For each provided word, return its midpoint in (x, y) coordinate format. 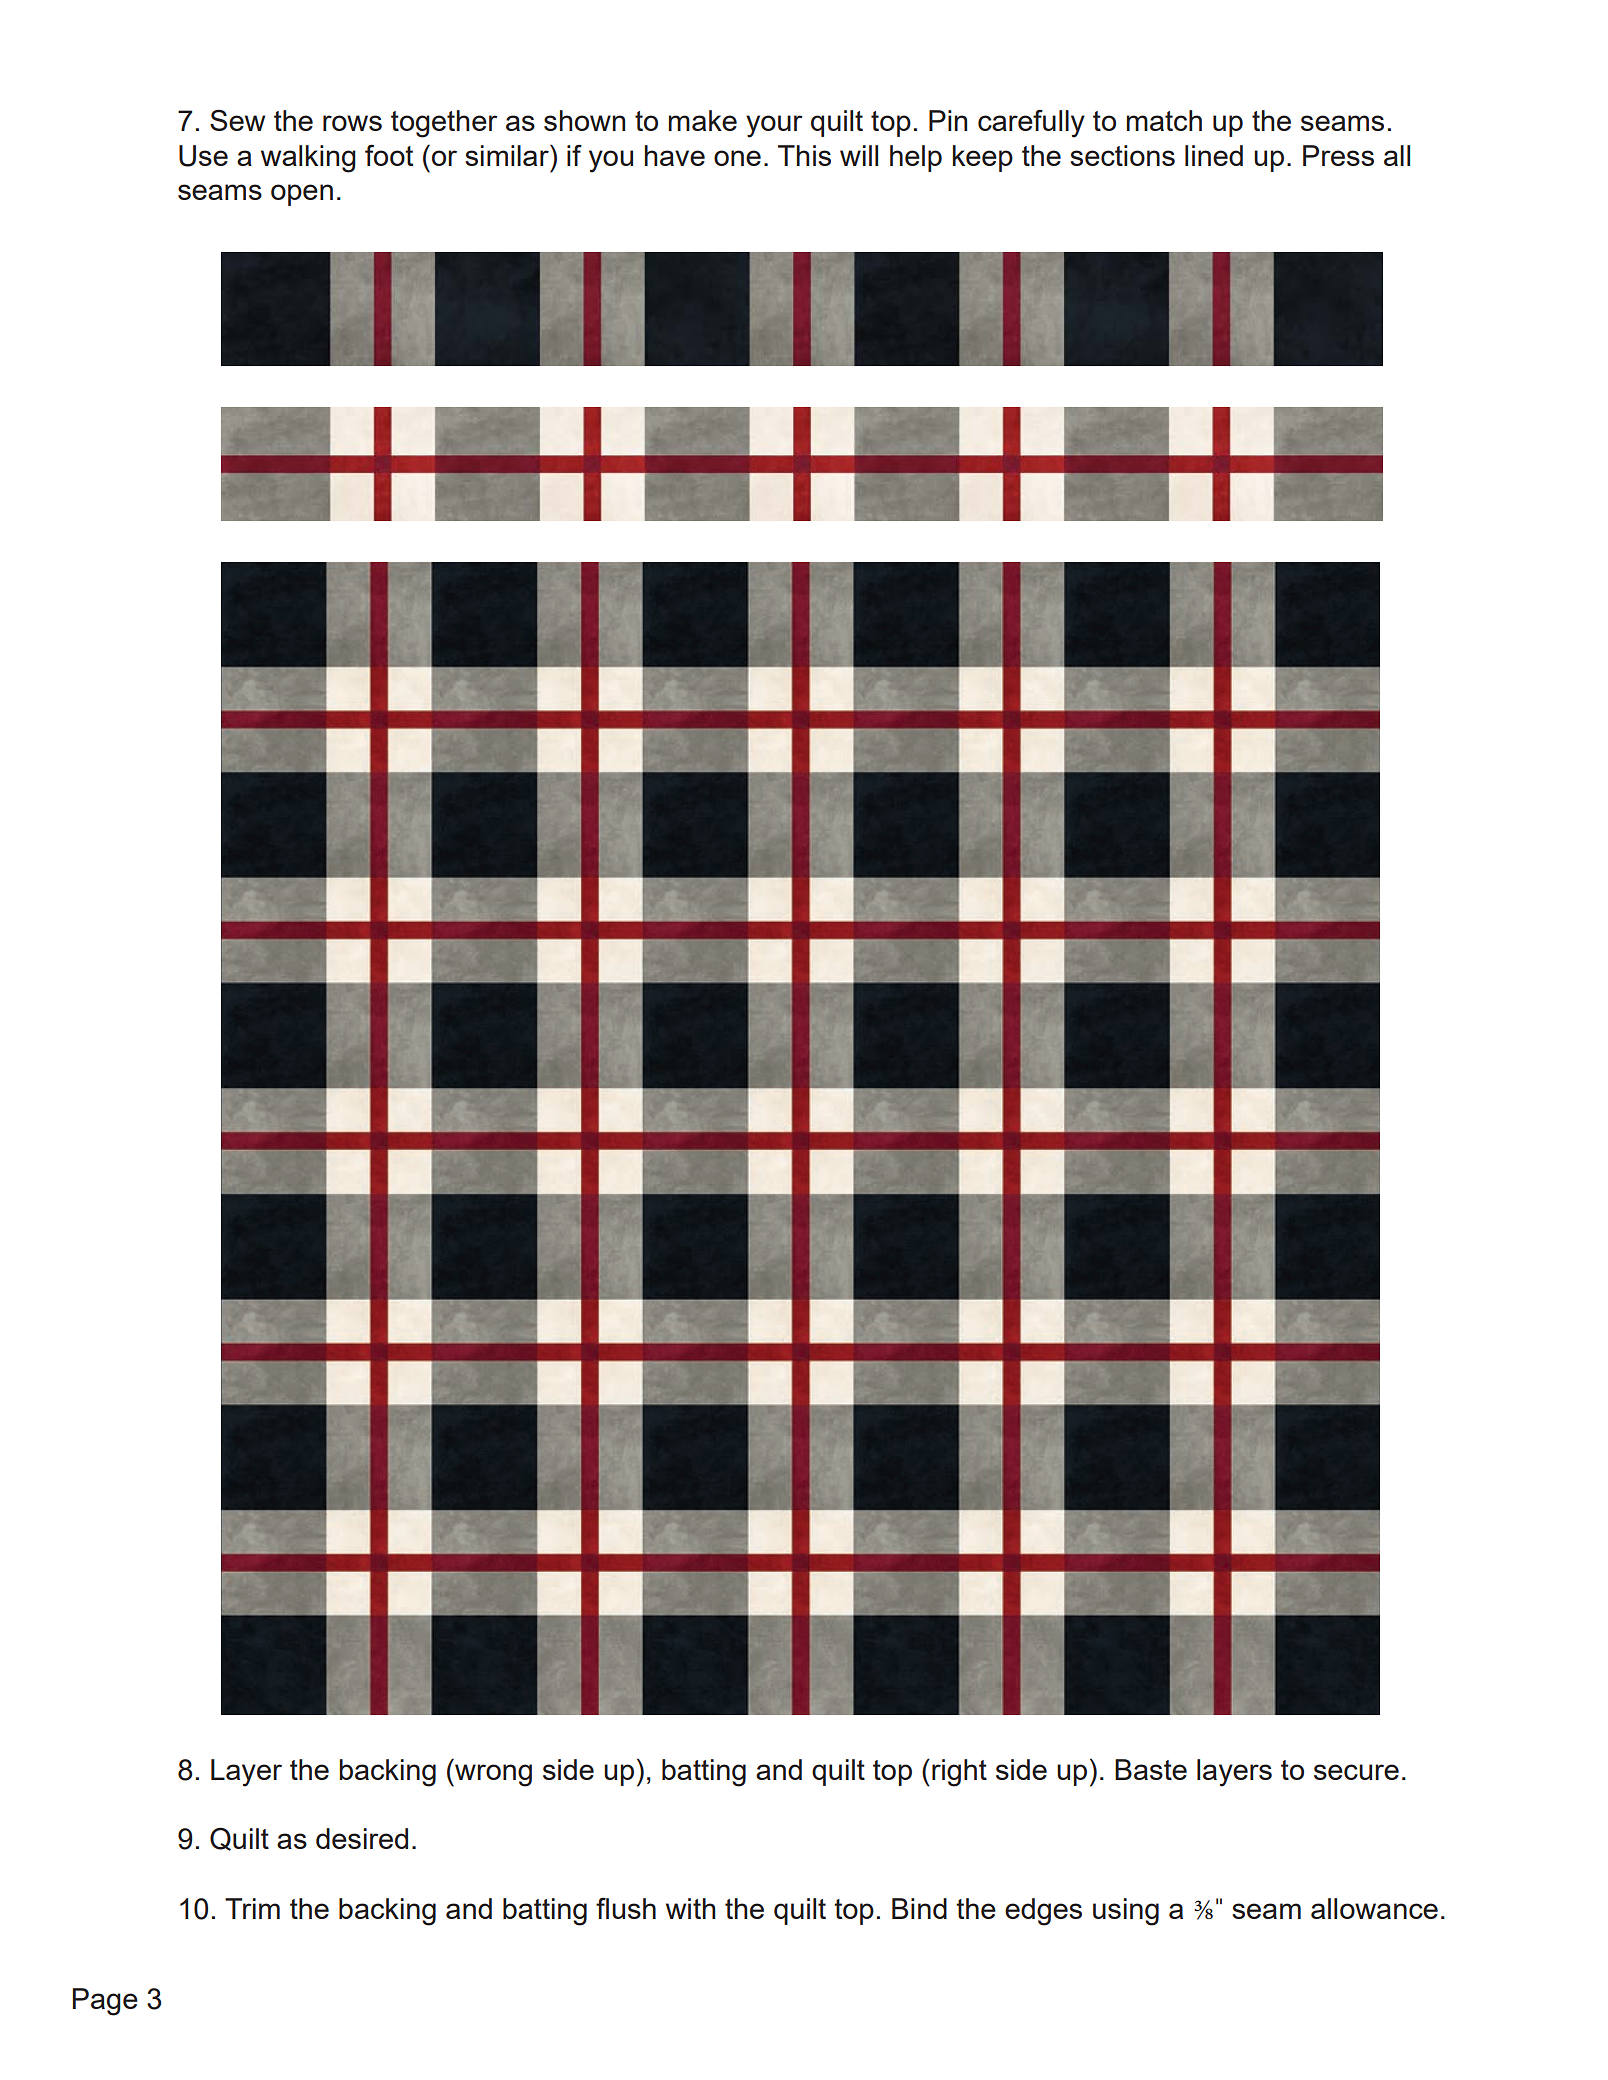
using (1126, 1912)
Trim (252, 1908)
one (737, 158)
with (690, 1908)
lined (1214, 155)
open (302, 195)
